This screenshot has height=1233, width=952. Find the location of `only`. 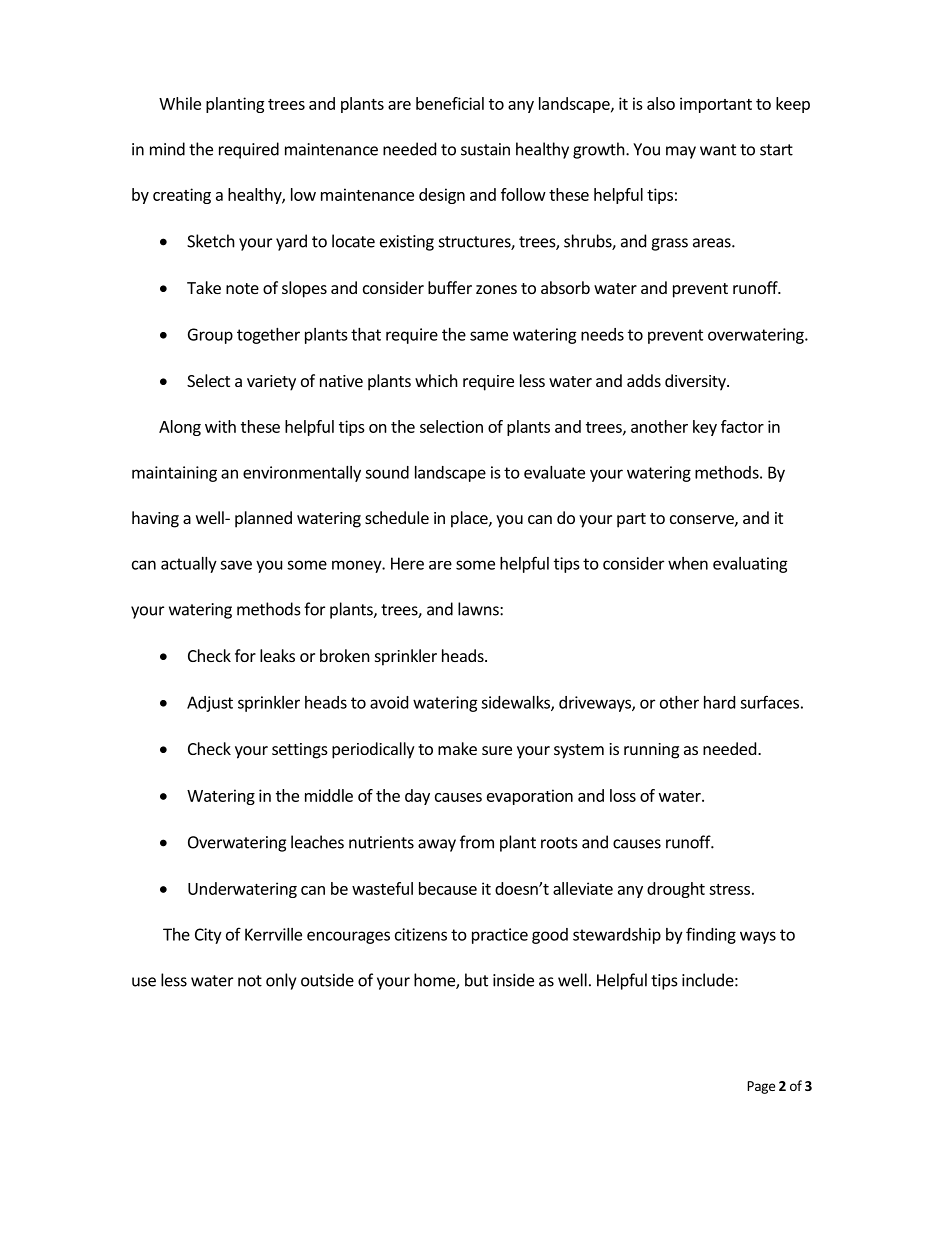

only is located at coordinates (281, 981).
